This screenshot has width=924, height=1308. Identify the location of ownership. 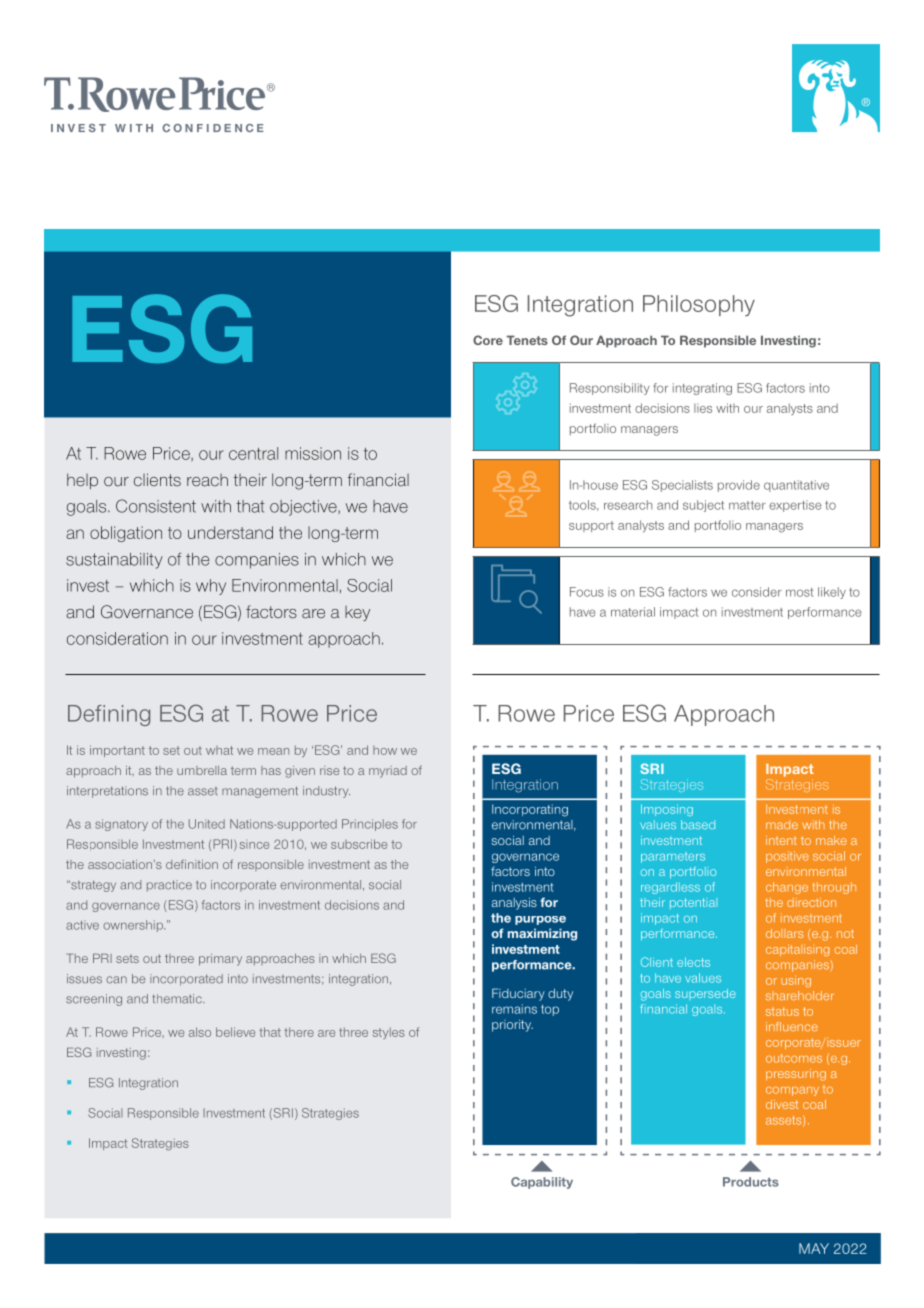
(134, 926).
